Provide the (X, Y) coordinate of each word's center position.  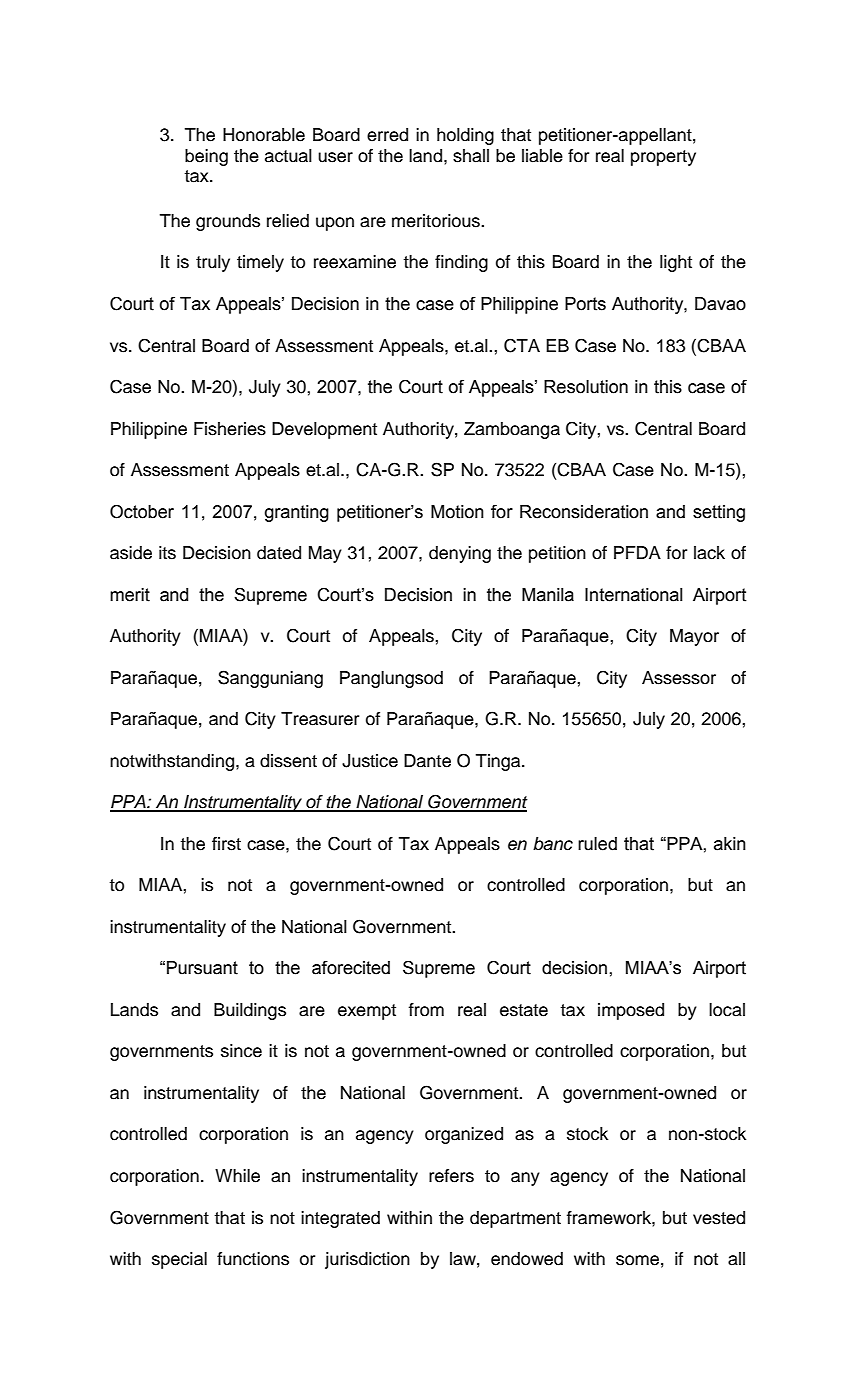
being (206, 157)
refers (451, 1176)
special (179, 1260)
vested (719, 1218)
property (663, 158)
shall (471, 156)
